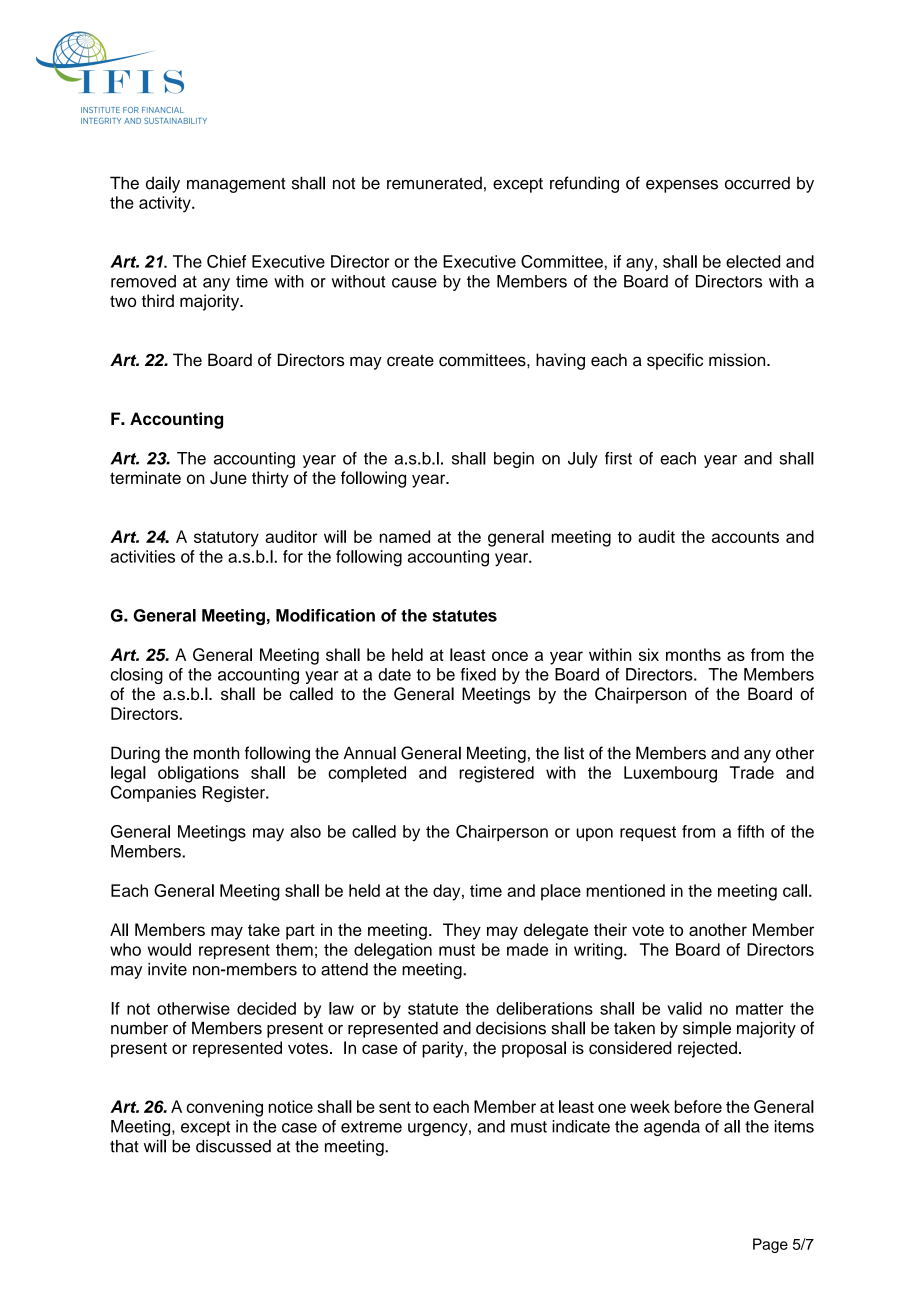  I want to click on remunerated, so click(434, 183).
